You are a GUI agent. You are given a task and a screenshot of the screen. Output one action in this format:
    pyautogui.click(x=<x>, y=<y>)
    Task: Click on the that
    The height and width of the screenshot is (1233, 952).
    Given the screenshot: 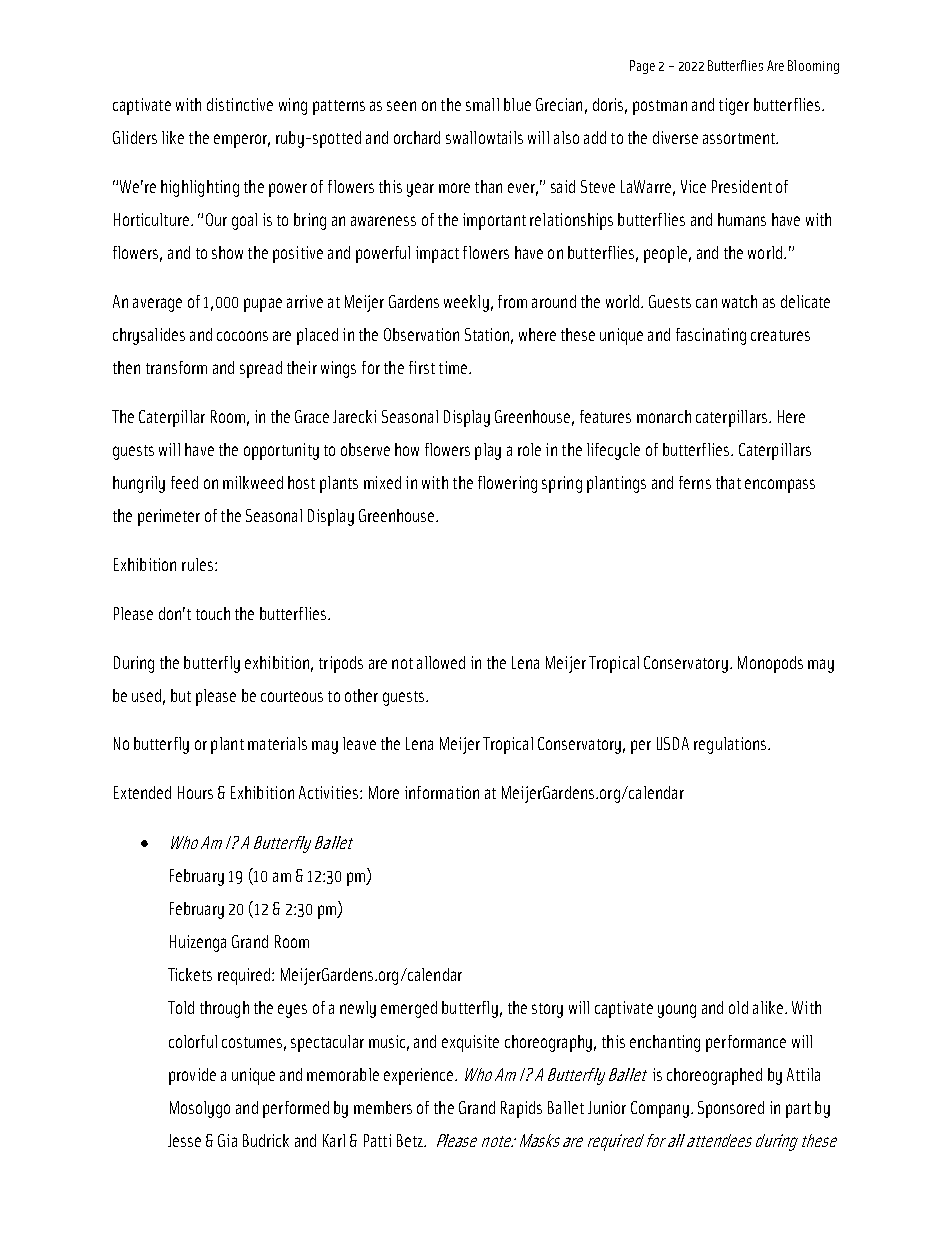 What is the action you would take?
    pyautogui.click(x=728, y=482)
